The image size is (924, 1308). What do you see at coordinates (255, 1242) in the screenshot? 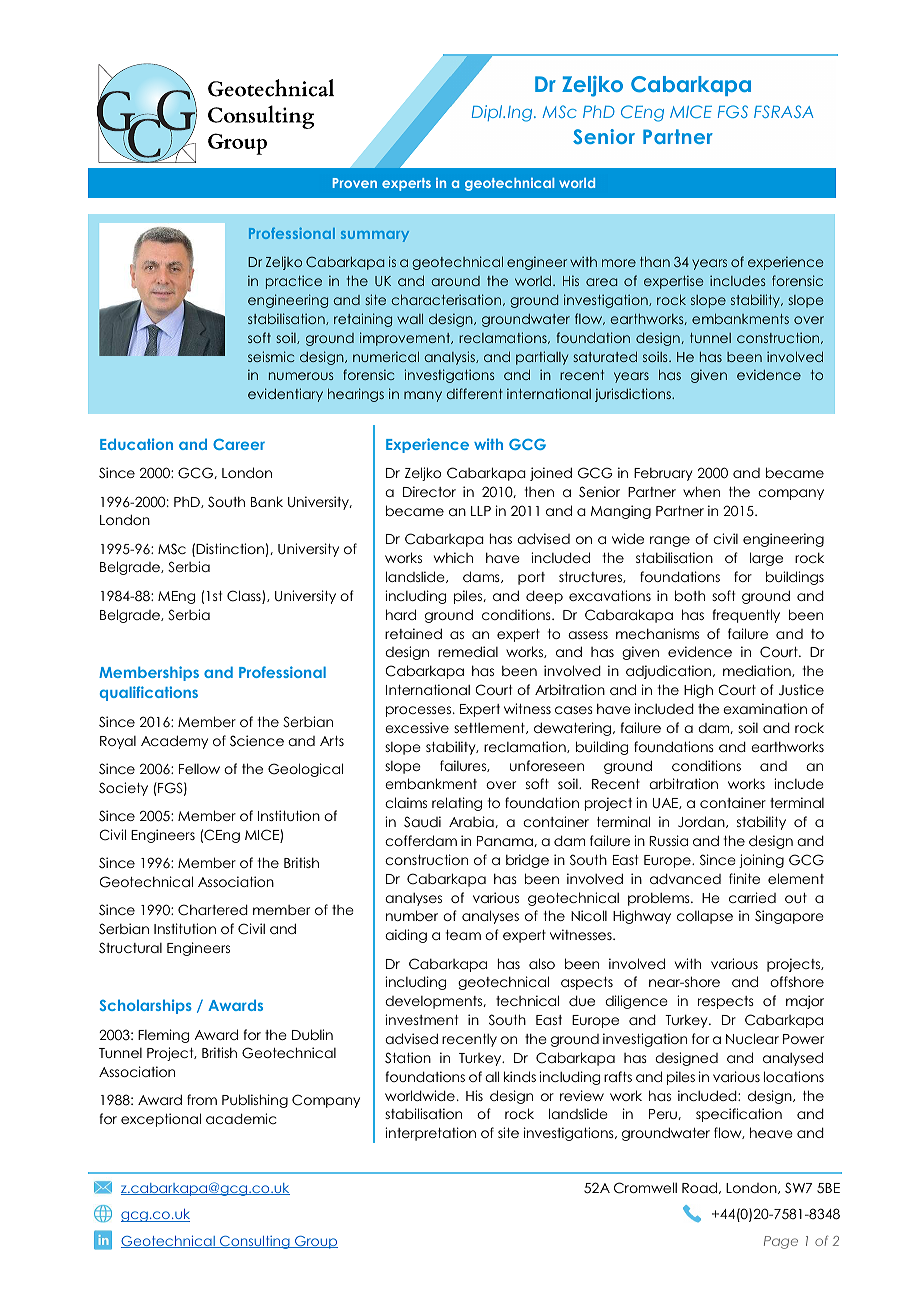
I see `Consulting` at bounding box center [255, 1242].
